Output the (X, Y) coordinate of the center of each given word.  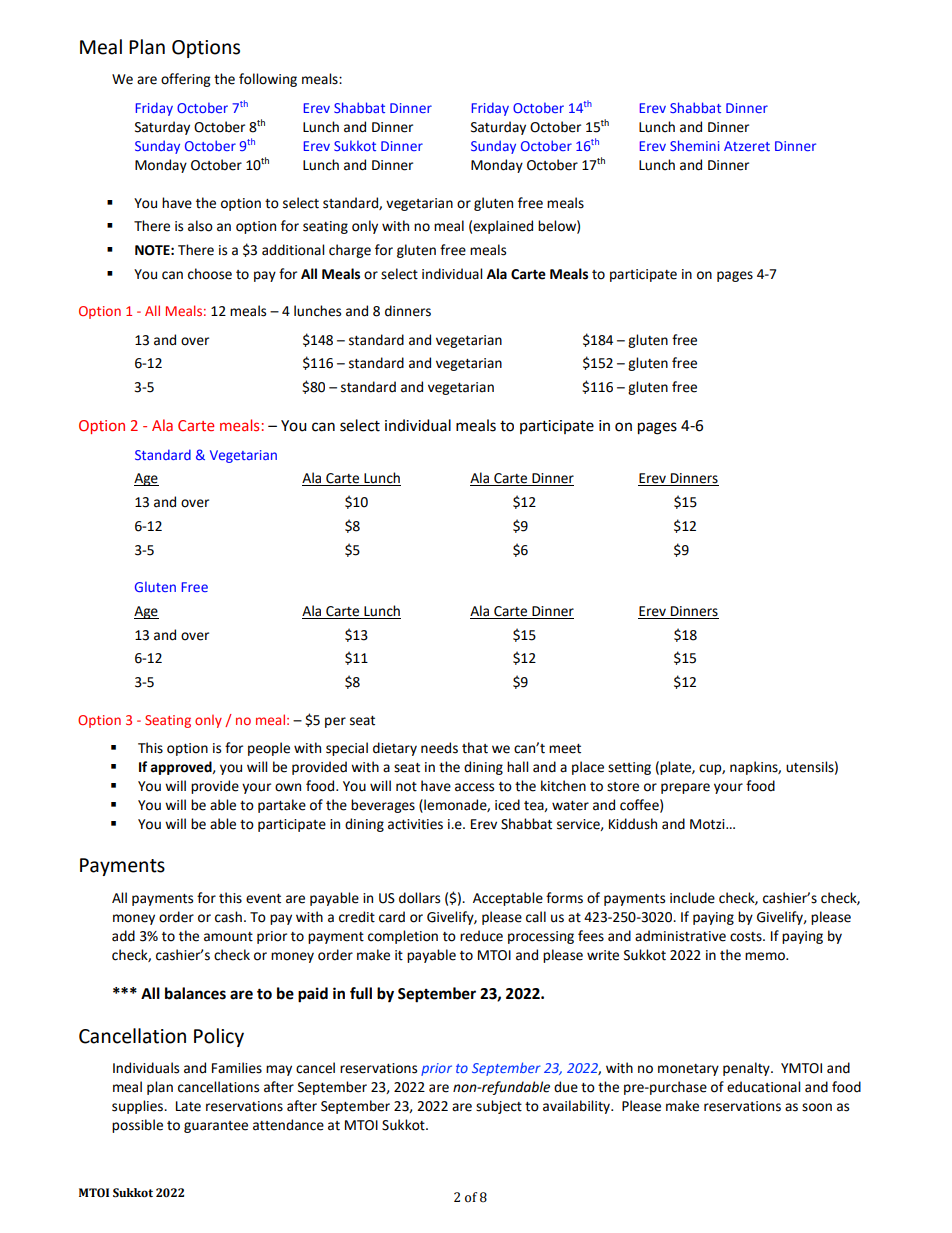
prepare (685, 788)
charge (350, 251)
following (268, 80)
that (475, 748)
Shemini (695, 145)
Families (237, 1068)
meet (565, 749)
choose (210, 274)
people (269, 749)
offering (185, 80)
